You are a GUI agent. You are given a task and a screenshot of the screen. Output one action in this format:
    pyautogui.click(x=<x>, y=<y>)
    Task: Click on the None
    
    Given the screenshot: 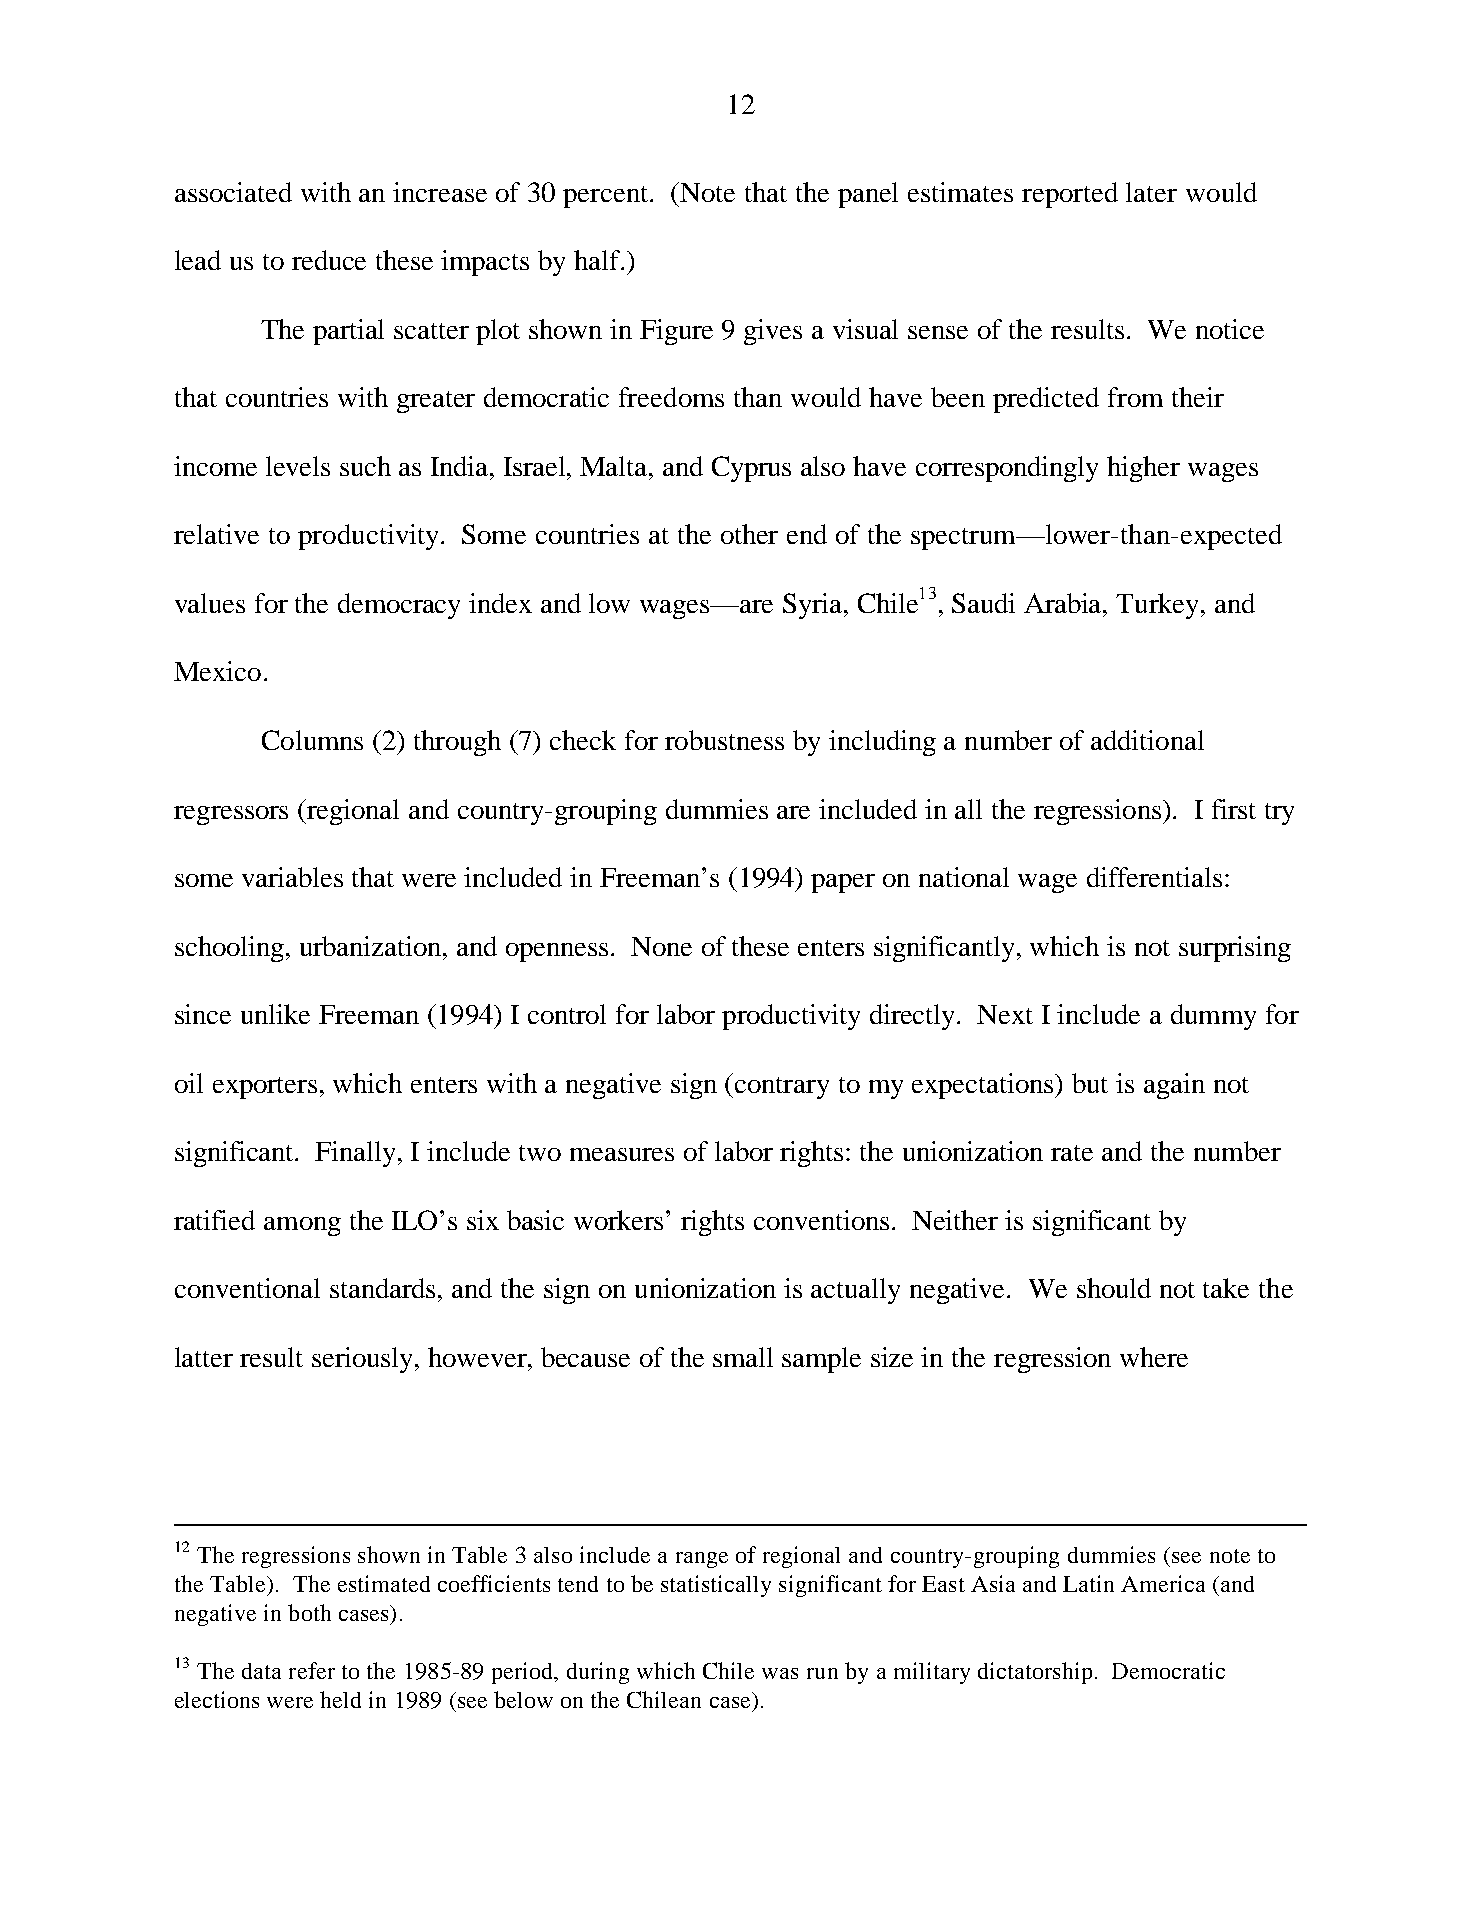 What is the action you would take?
    pyautogui.click(x=661, y=946)
